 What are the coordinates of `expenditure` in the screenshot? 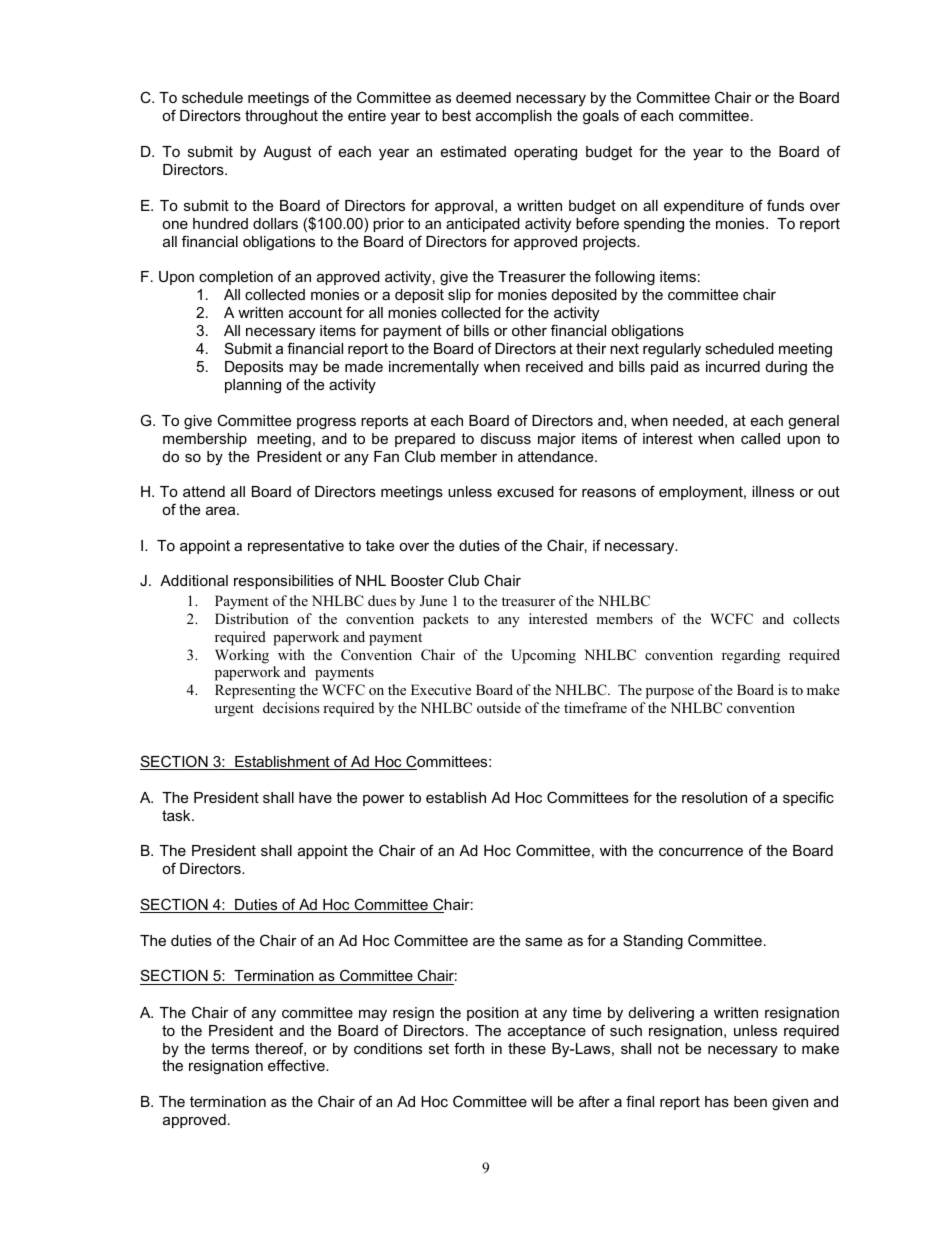 It's located at (704, 207).
